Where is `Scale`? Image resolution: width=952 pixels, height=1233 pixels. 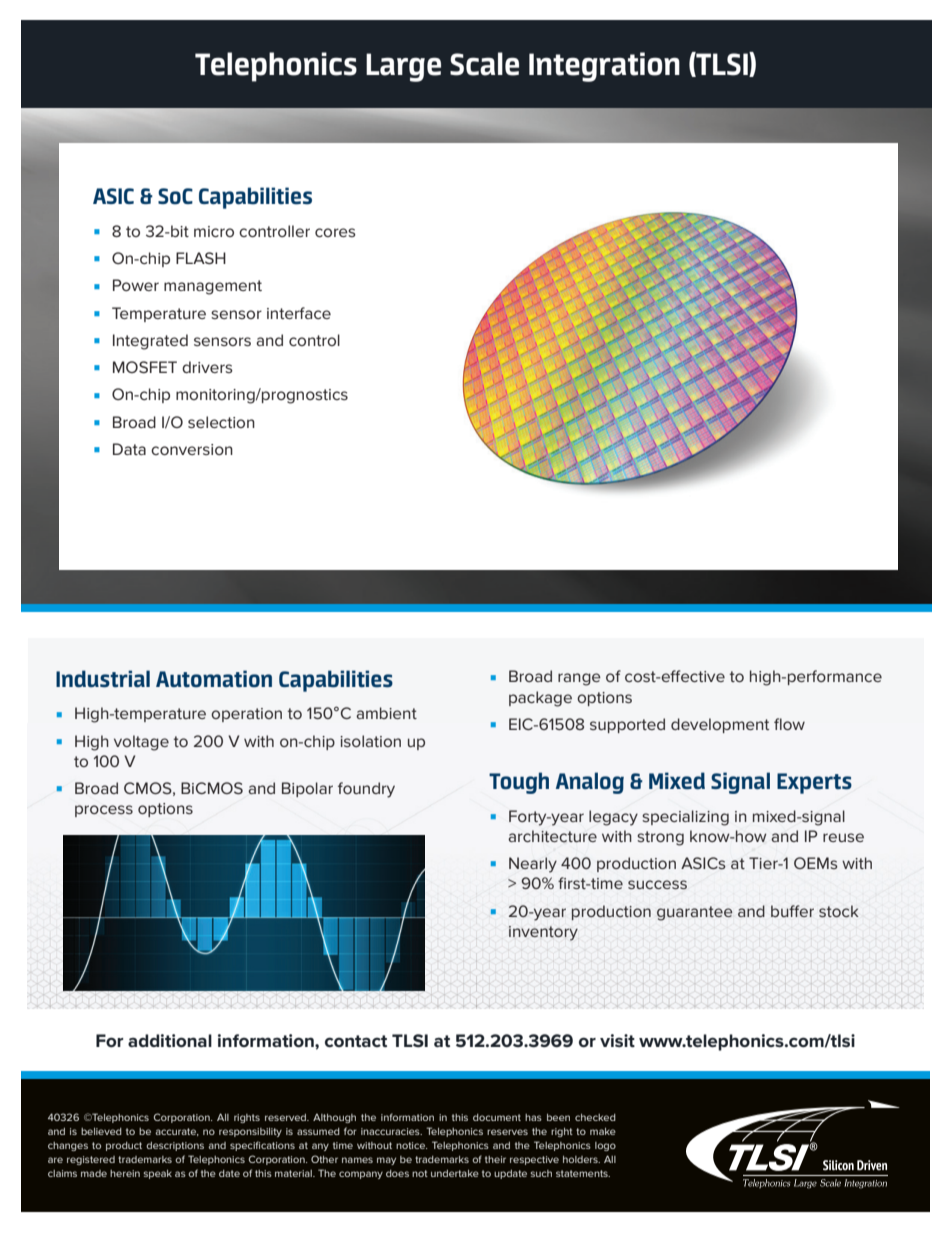
Scale is located at coordinates (484, 64).
